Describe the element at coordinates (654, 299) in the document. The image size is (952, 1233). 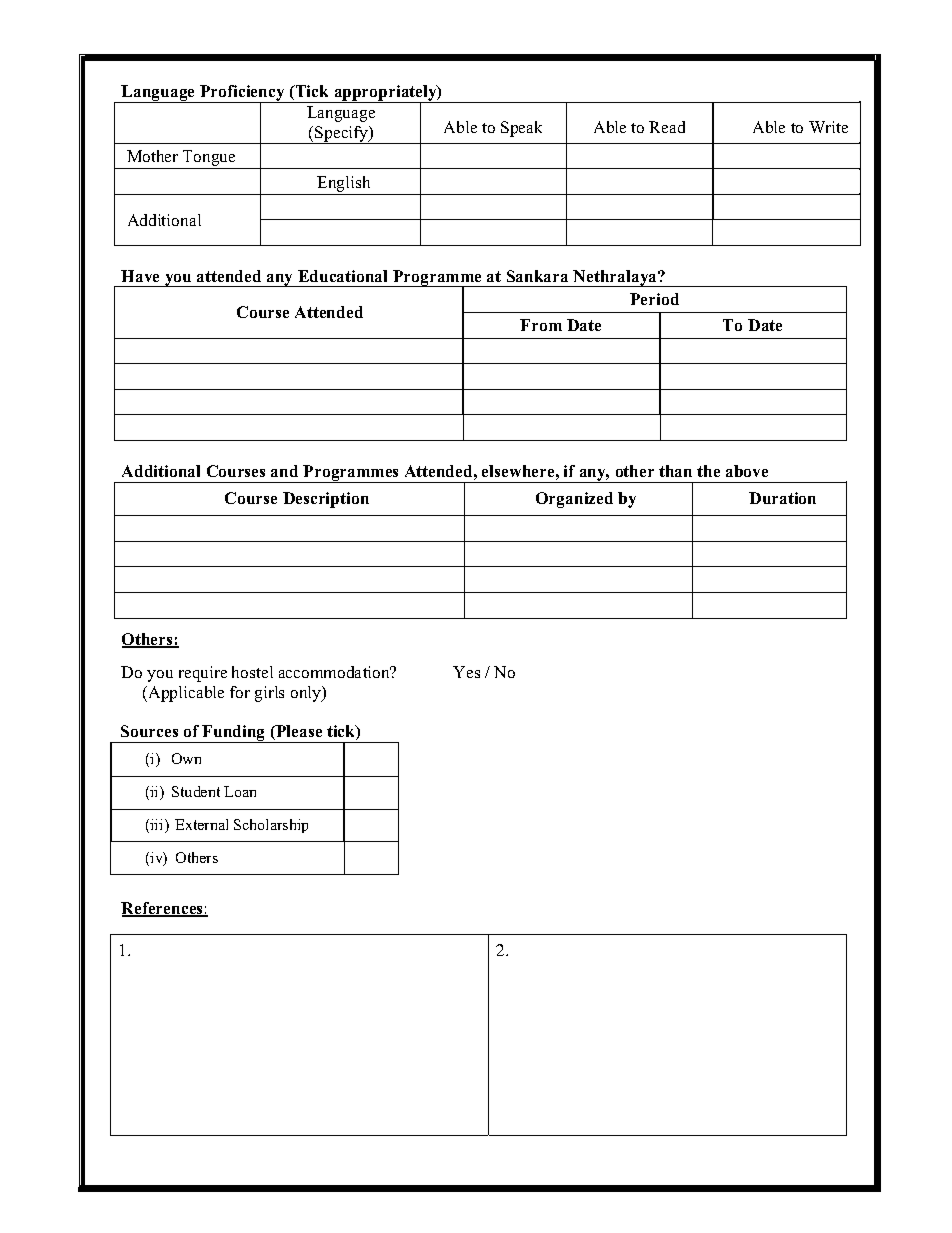
I see `Period` at that location.
